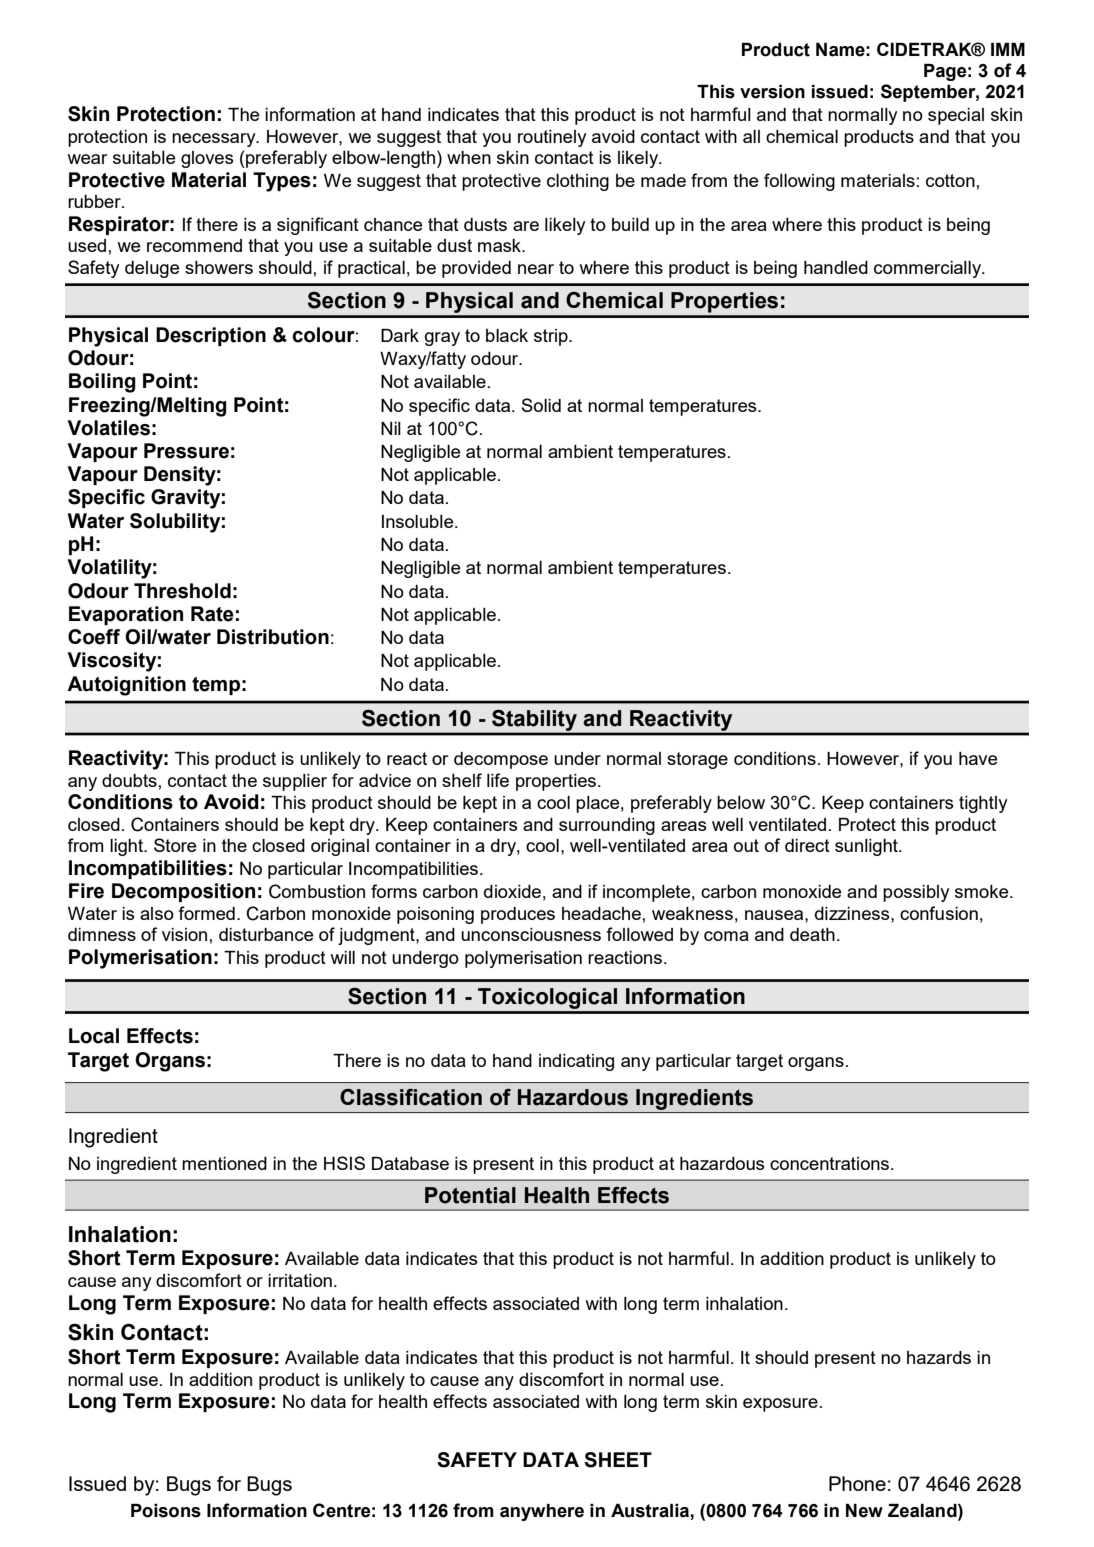 The width and height of the screenshot is (1094, 1547). I want to click on doubts, so click(129, 780).
